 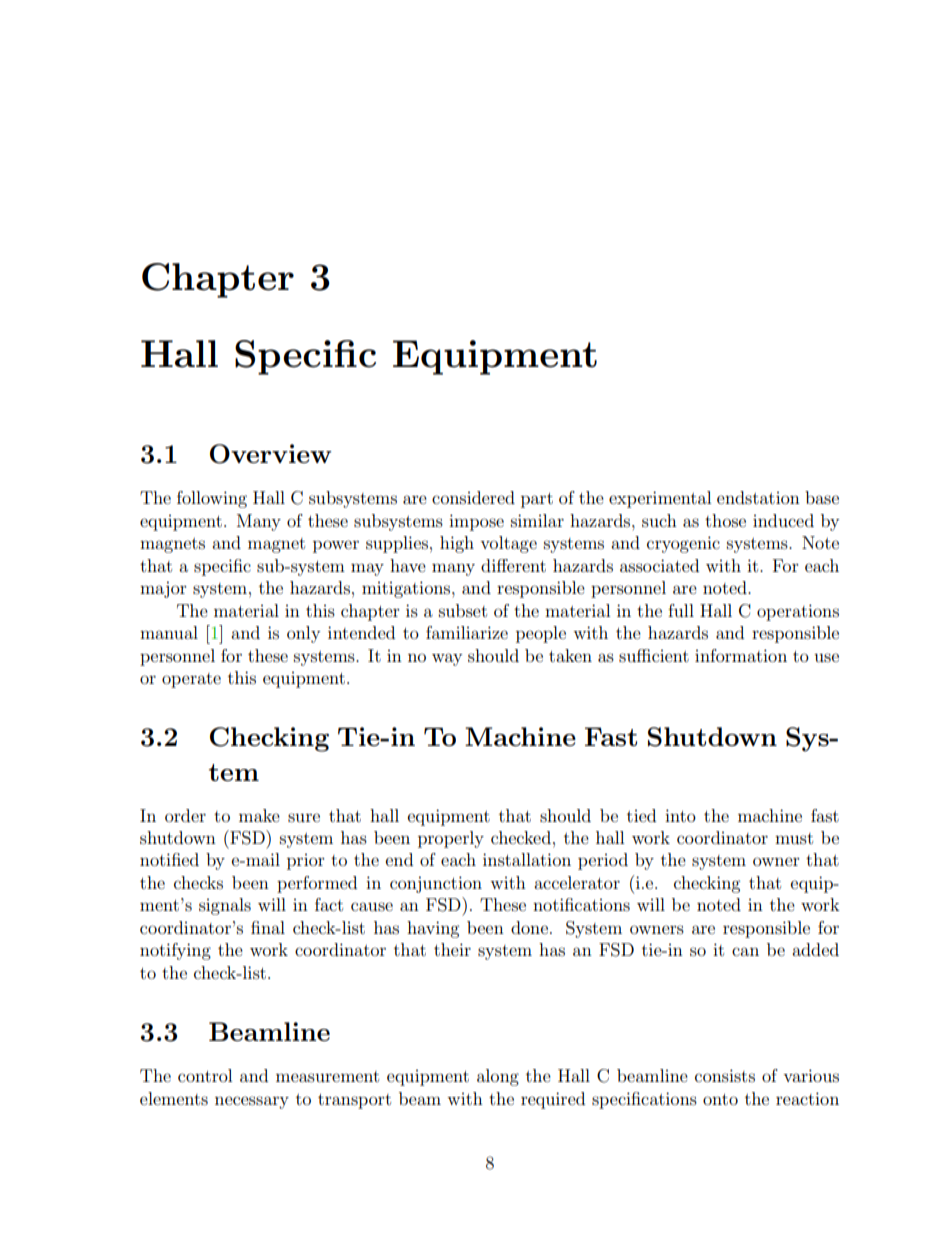 What do you see at coordinates (822, 497) in the screenshot?
I see `base` at bounding box center [822, 497].
